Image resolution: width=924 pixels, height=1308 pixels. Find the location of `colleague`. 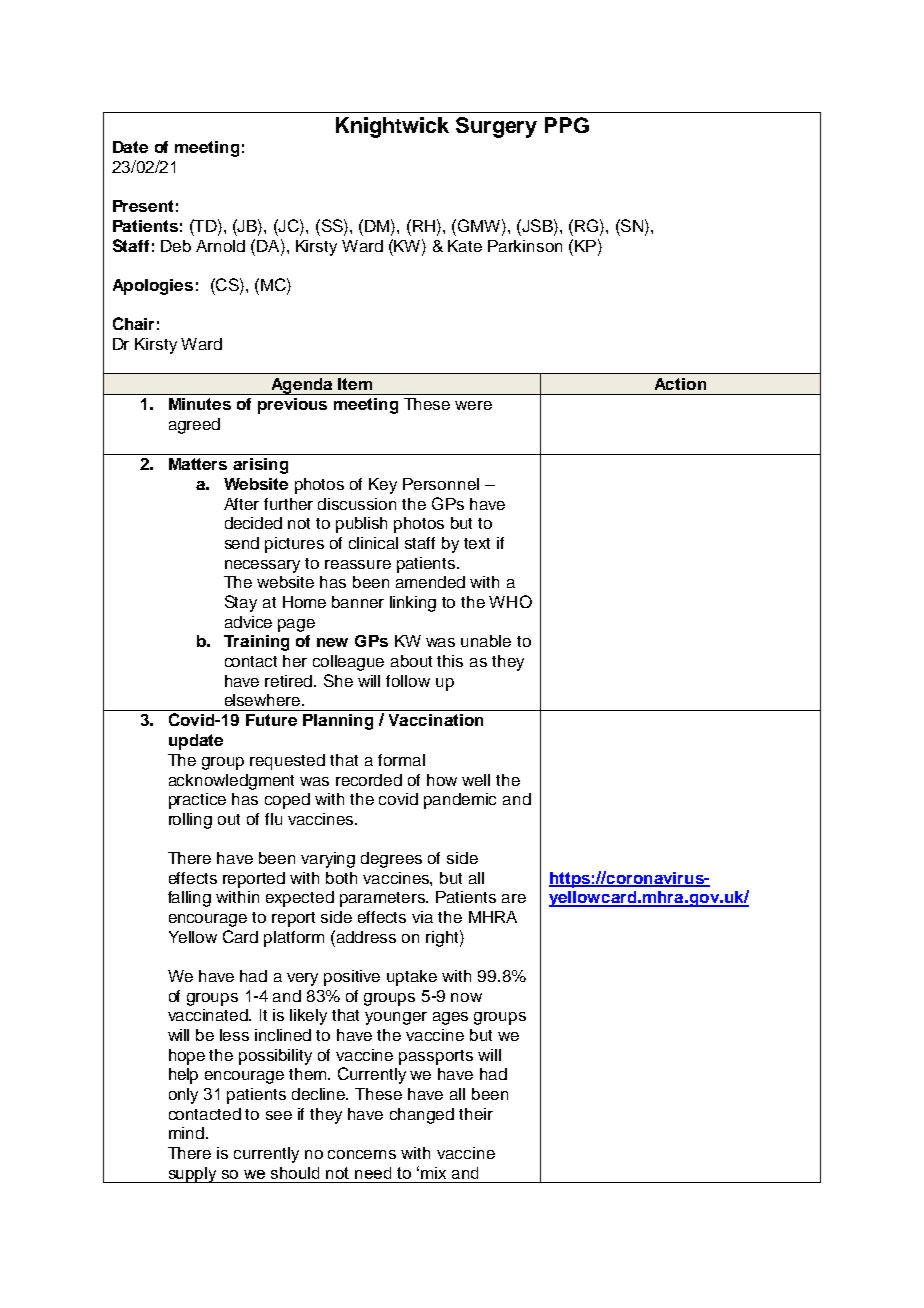

colleague is located at coordinates (348, 663).
